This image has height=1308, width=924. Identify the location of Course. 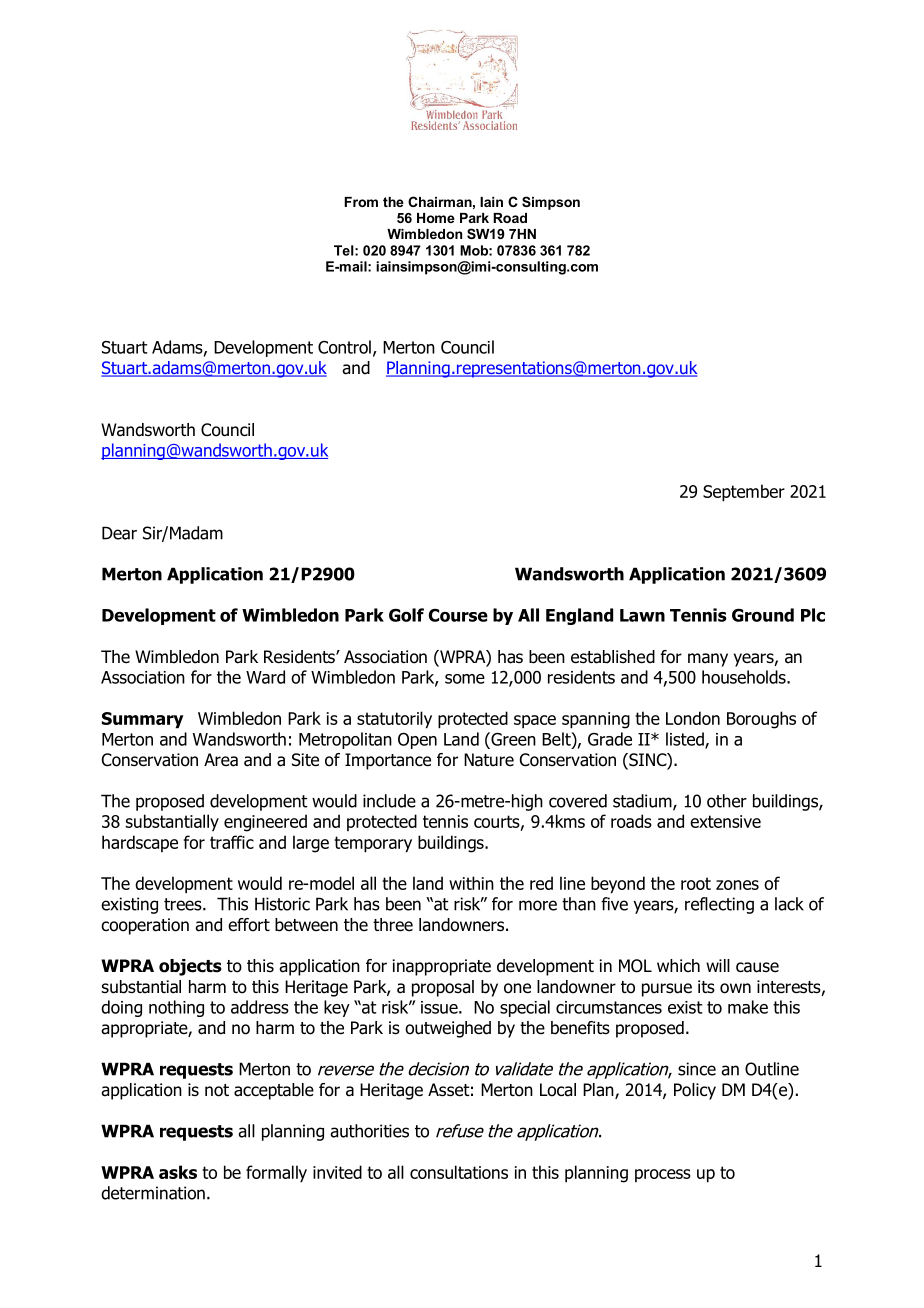
(458, 615).
